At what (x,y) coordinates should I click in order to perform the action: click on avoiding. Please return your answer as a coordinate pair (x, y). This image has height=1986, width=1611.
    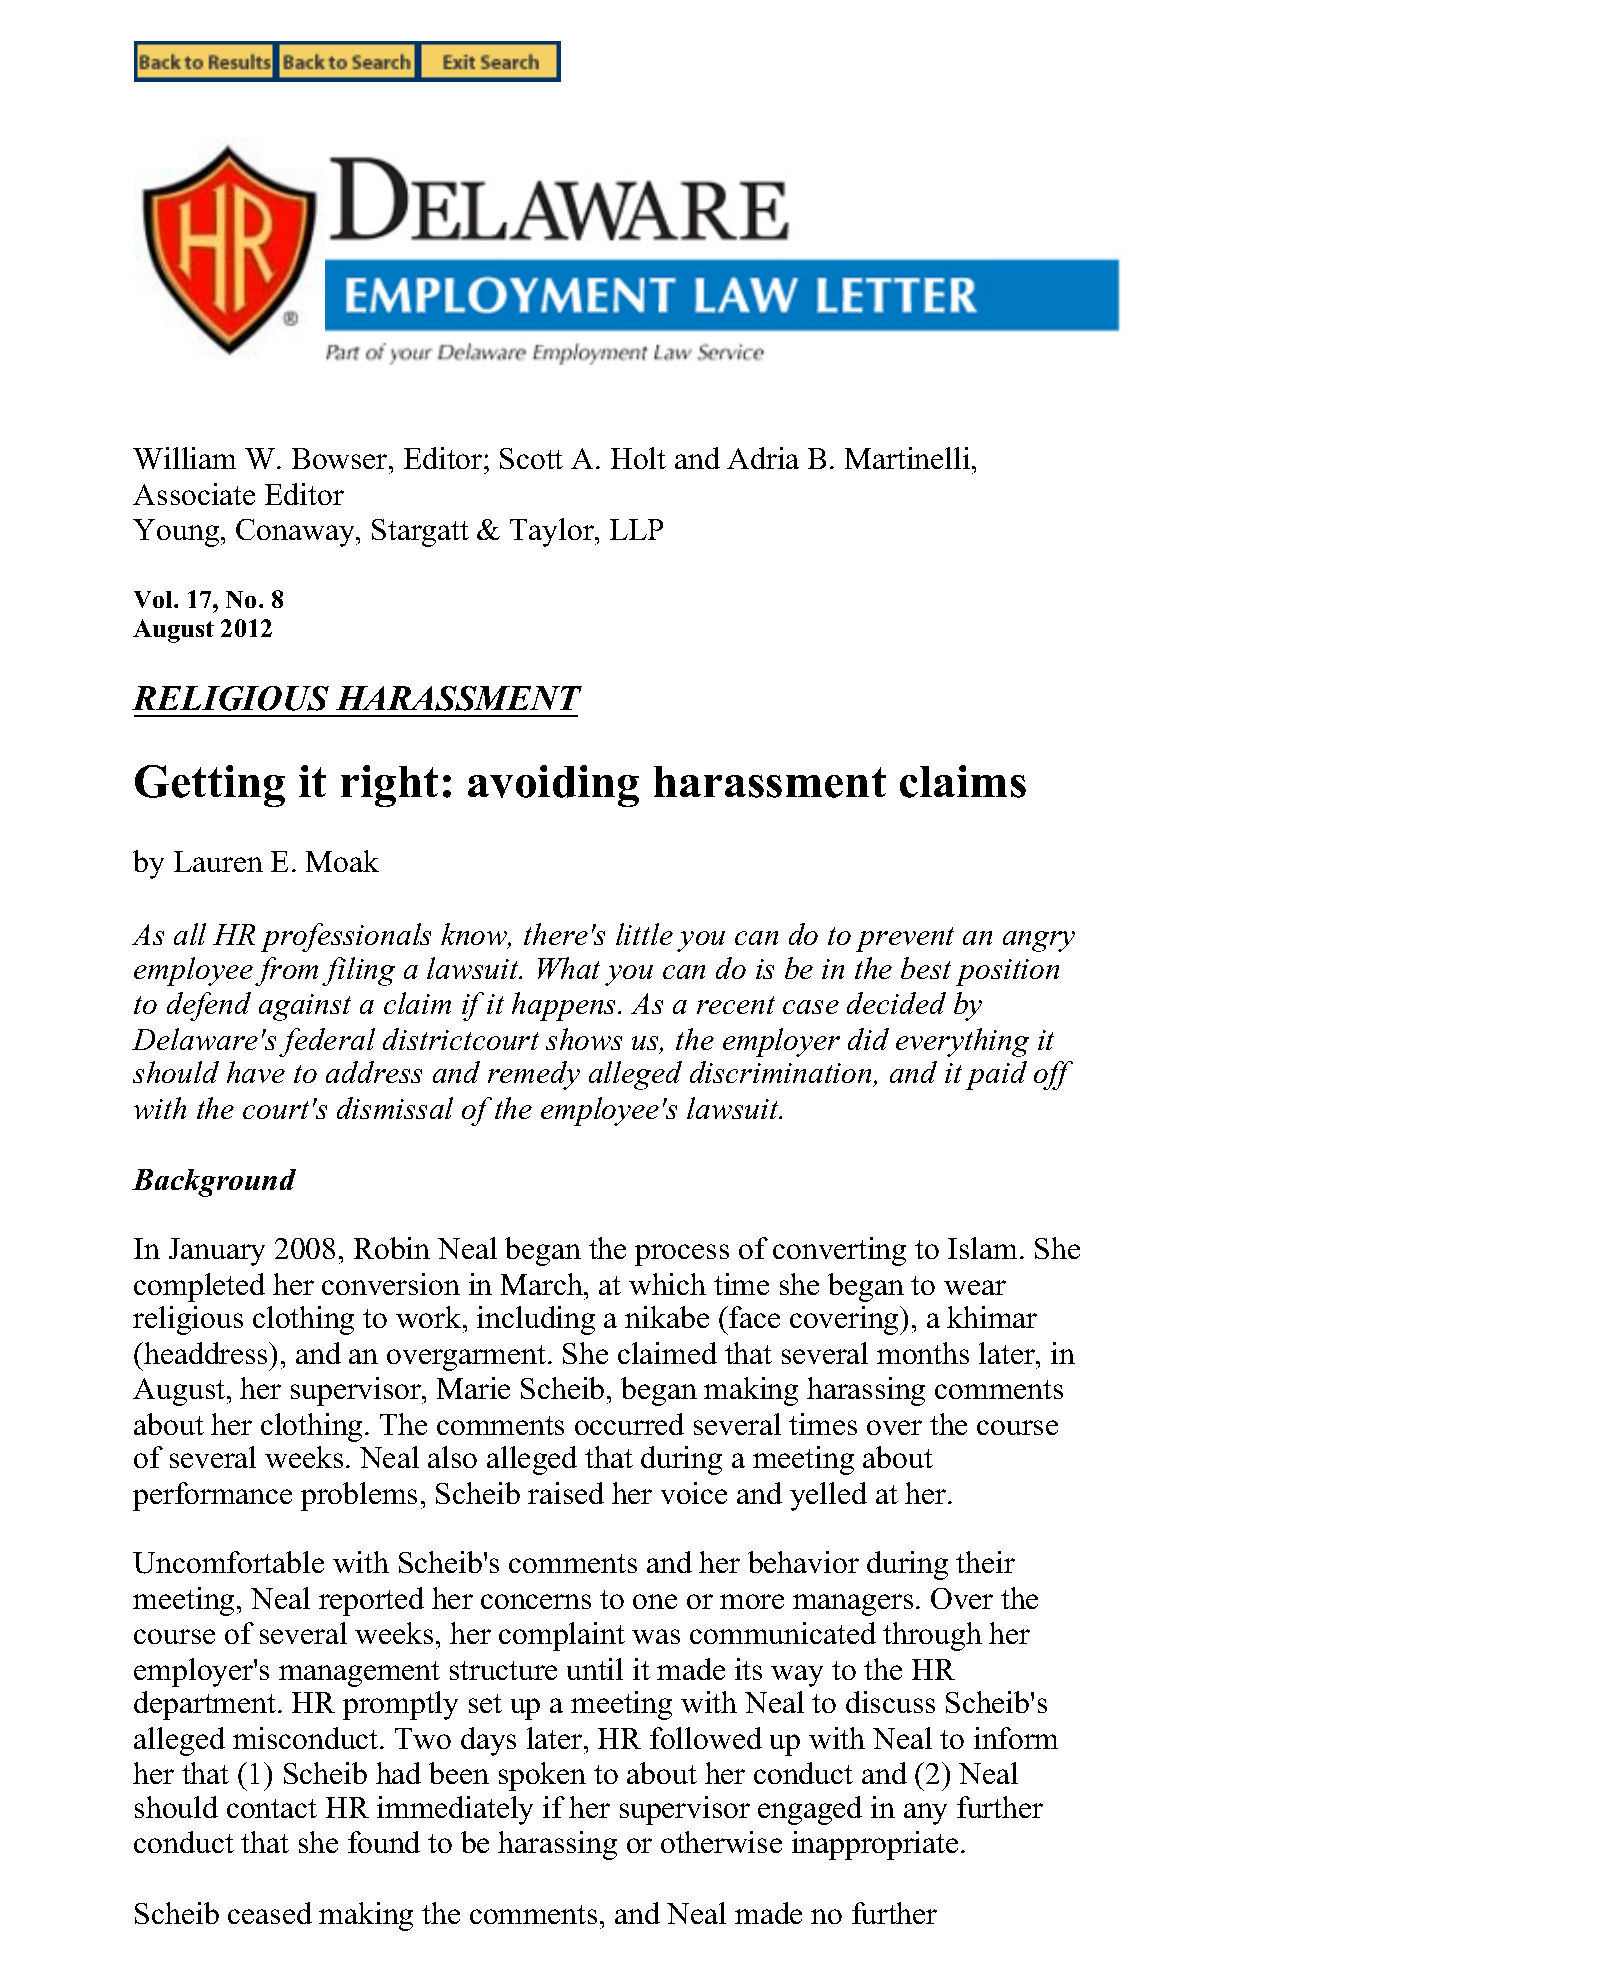
    Looking at the image, I should click on (553, 786).
